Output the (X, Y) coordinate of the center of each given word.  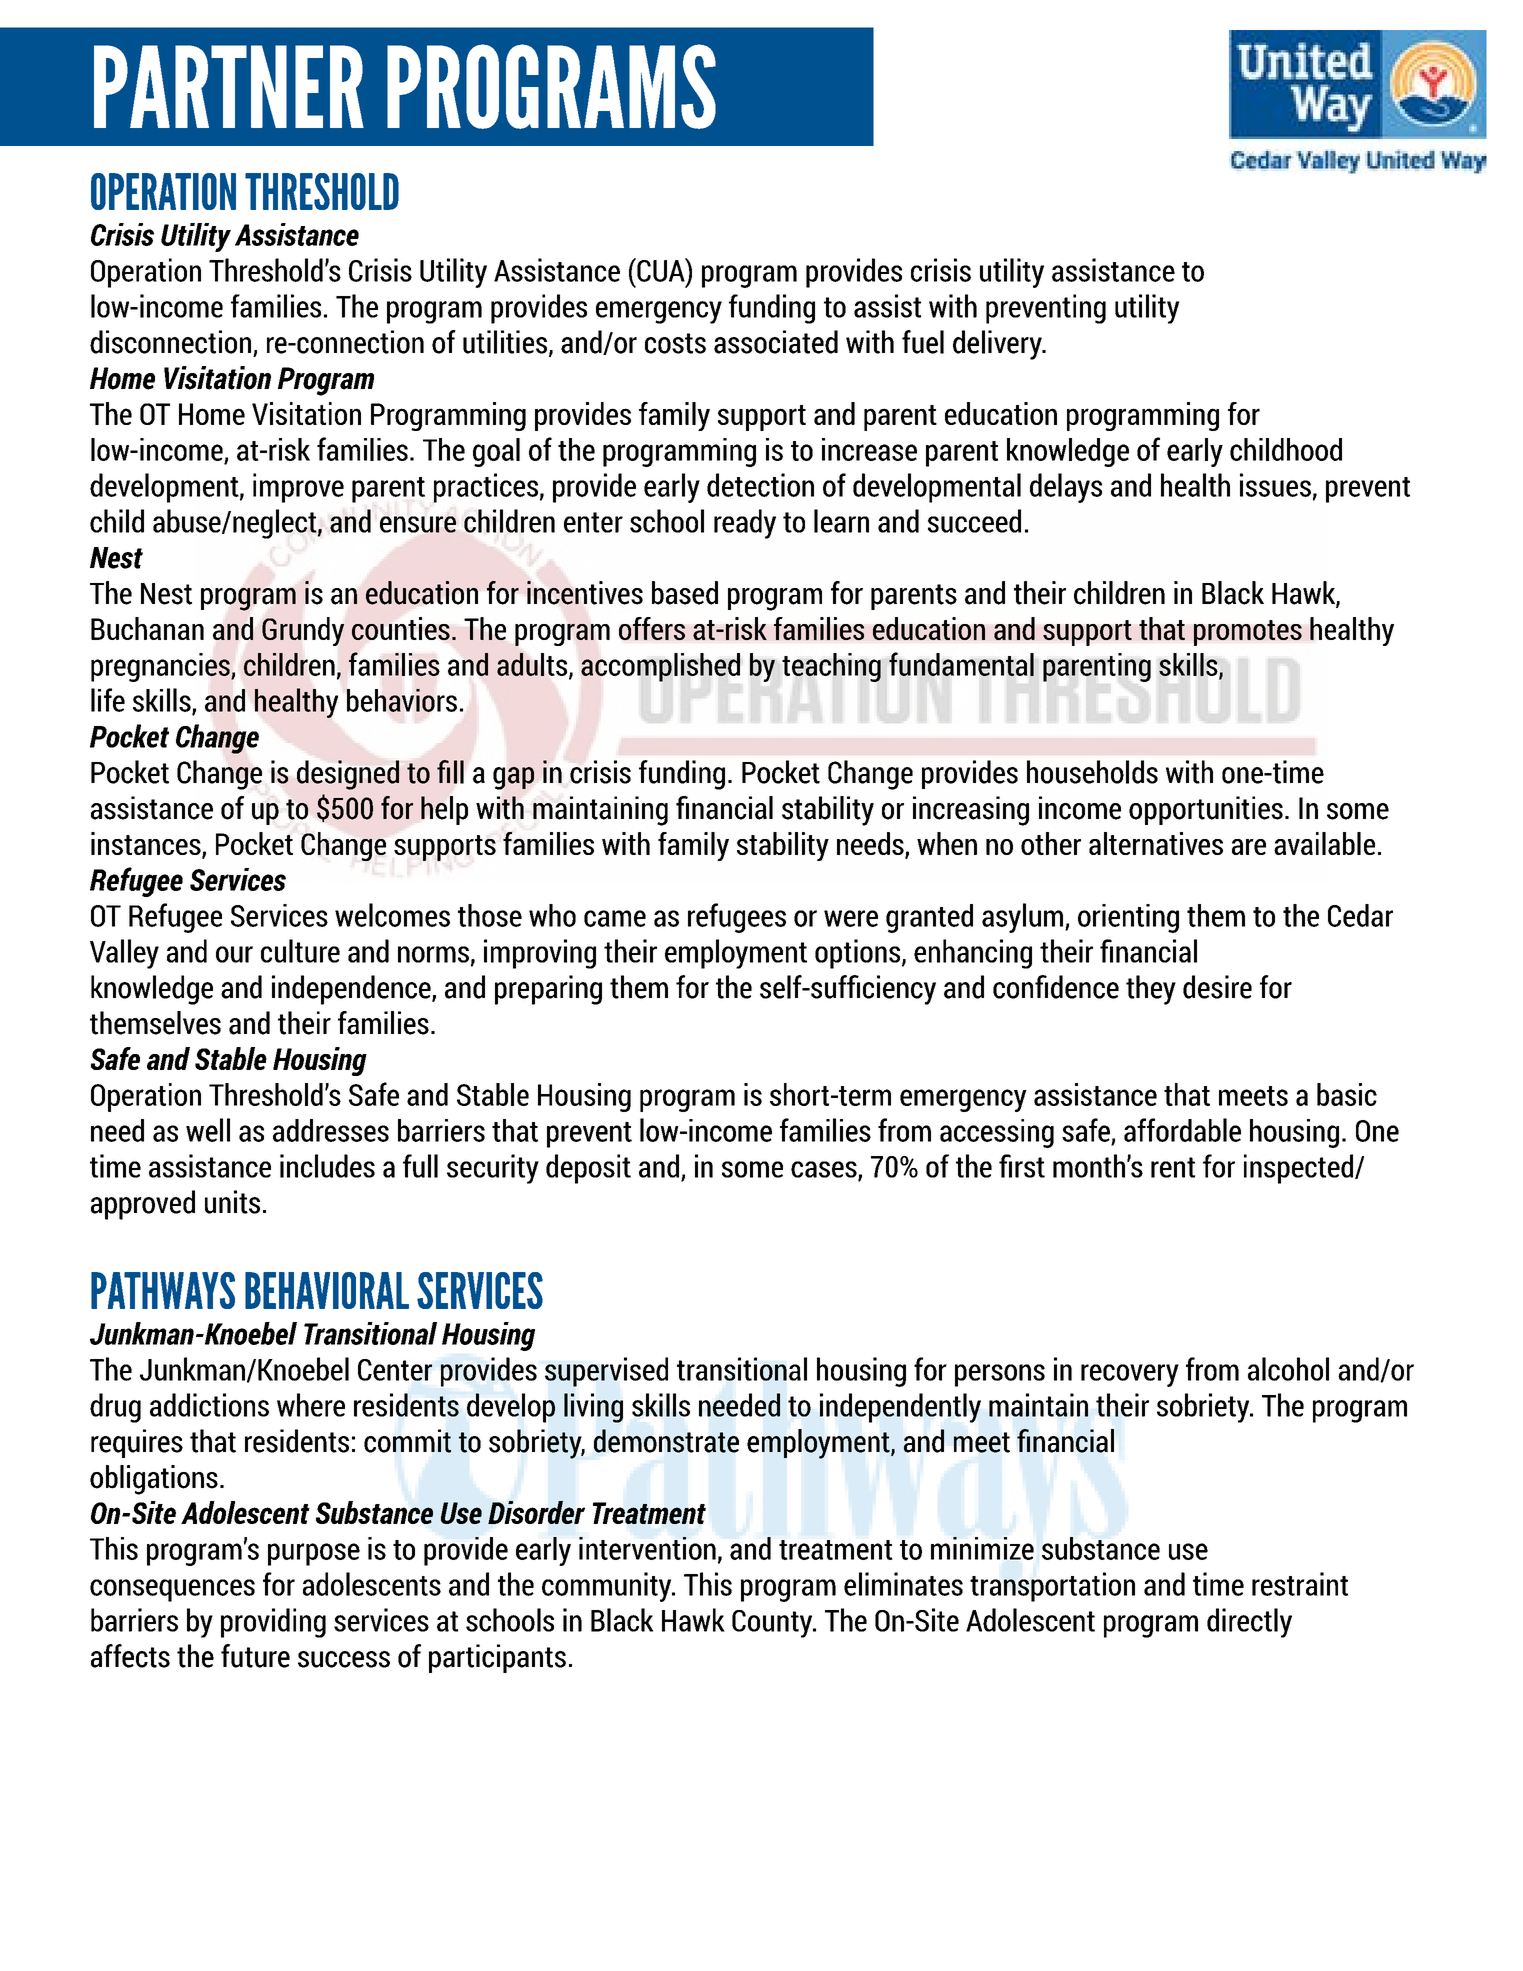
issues (1275, 485)
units (232, 1202)
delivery (998, 345)
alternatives (1156, 843)
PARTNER (229, 86)
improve (298, 488)
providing (273, 1623)
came (615, 918)
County (773, 1624)
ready (745, 524)
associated (776, 342)
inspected (1300, 1169)
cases (825, 1170)
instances (147, 845)
